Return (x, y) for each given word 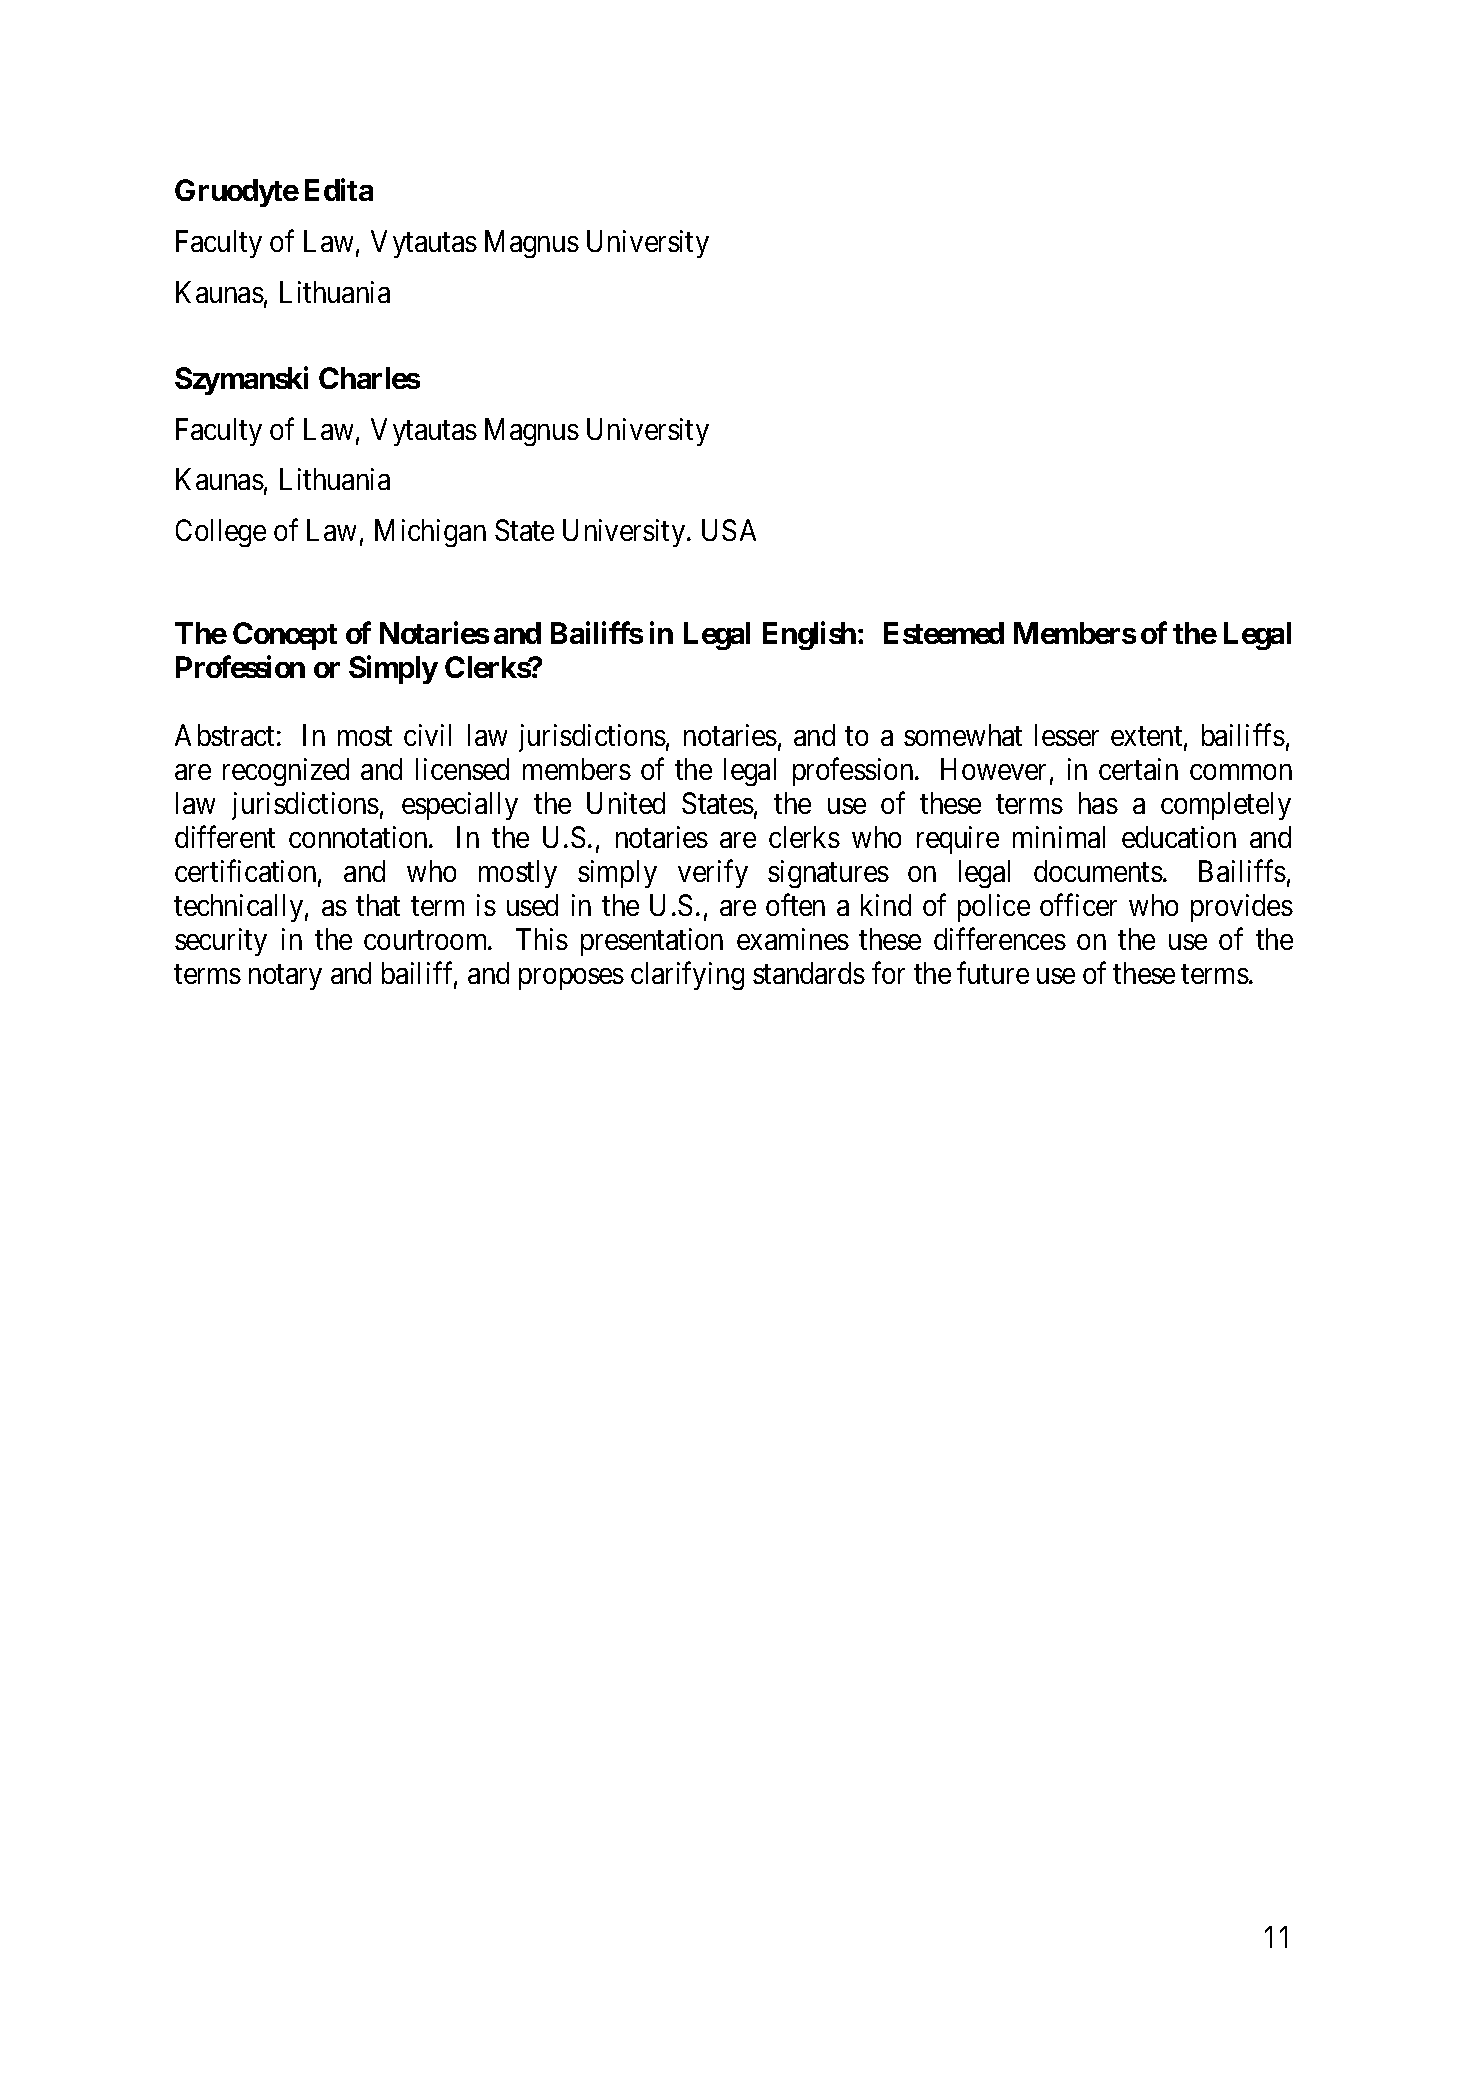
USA (729, 530)
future (993, 973)
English (809, 636)
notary (285, 977)
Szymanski (241, 380)
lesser (1067, 735)
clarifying (687, 976)
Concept (285, 636)
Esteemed (944, 633)
